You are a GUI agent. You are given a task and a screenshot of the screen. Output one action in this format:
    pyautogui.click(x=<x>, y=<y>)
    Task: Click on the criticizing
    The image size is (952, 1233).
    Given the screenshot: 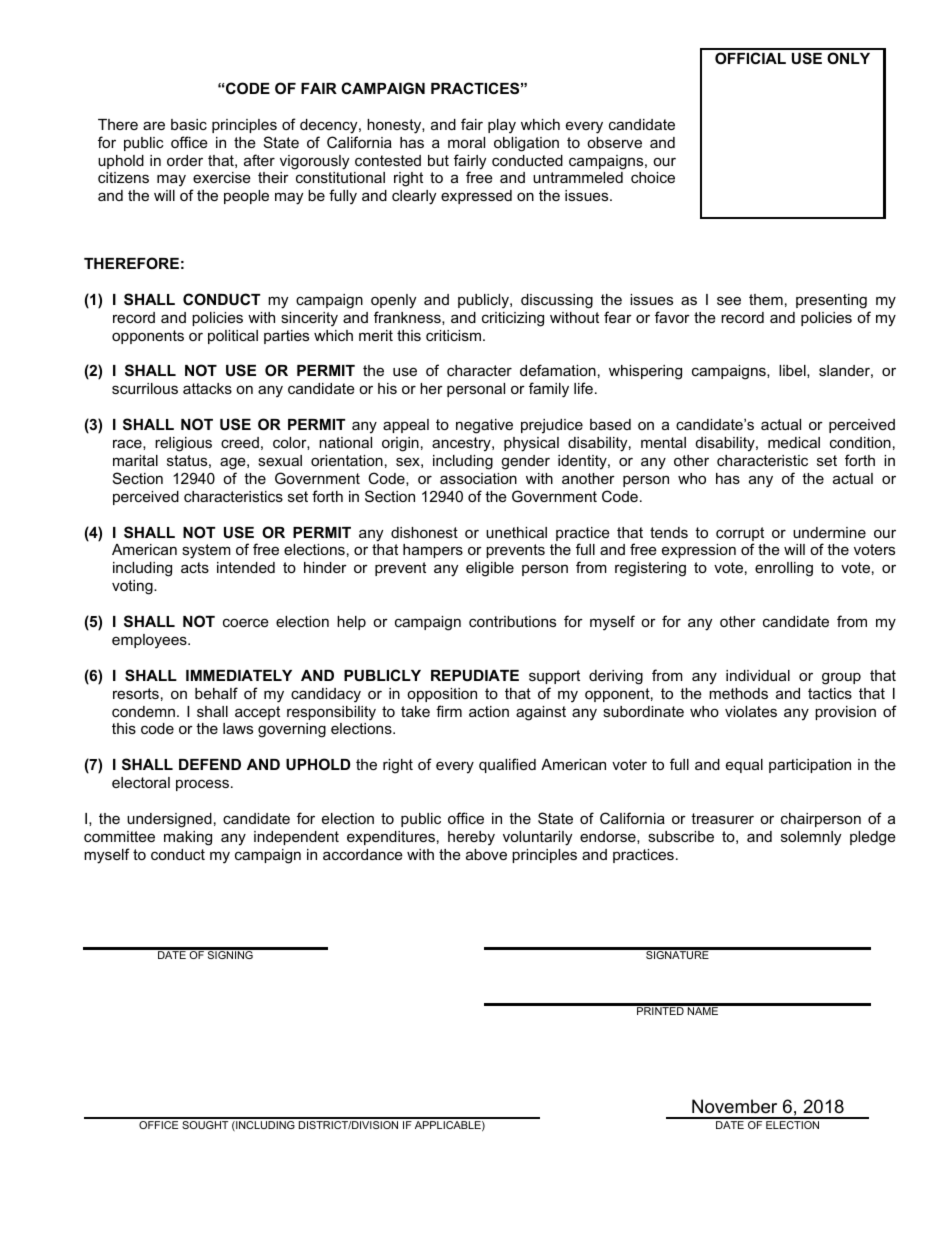 What is the action you would take?
    pyautogui.click(x=513, y=319)
